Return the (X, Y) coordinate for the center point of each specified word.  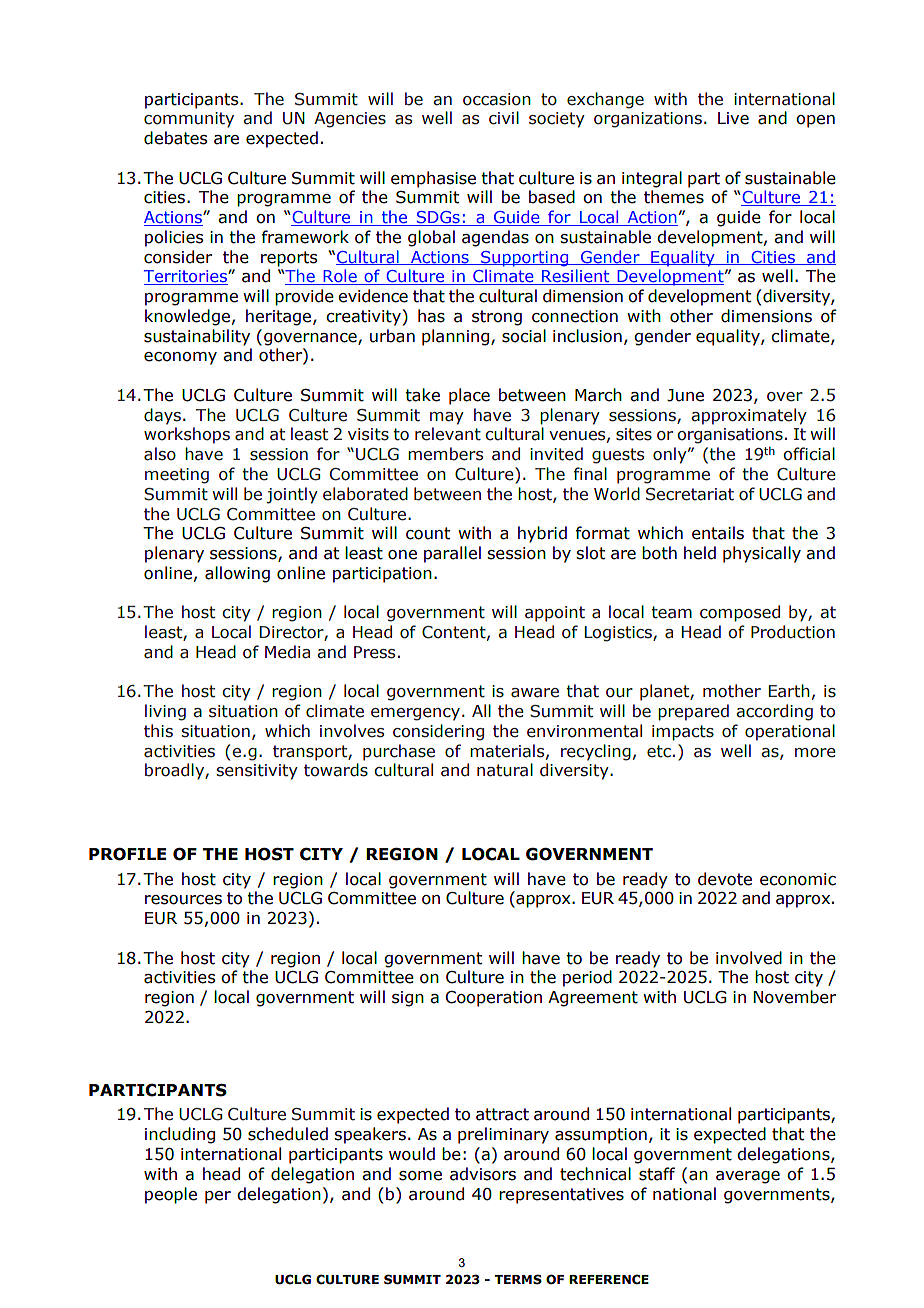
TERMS (518, 1279)
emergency (417, 714)
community (189, 120)
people (171, 1195)
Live (733, 118)
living (165, 712)
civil (504, 118)
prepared (693, 712)
